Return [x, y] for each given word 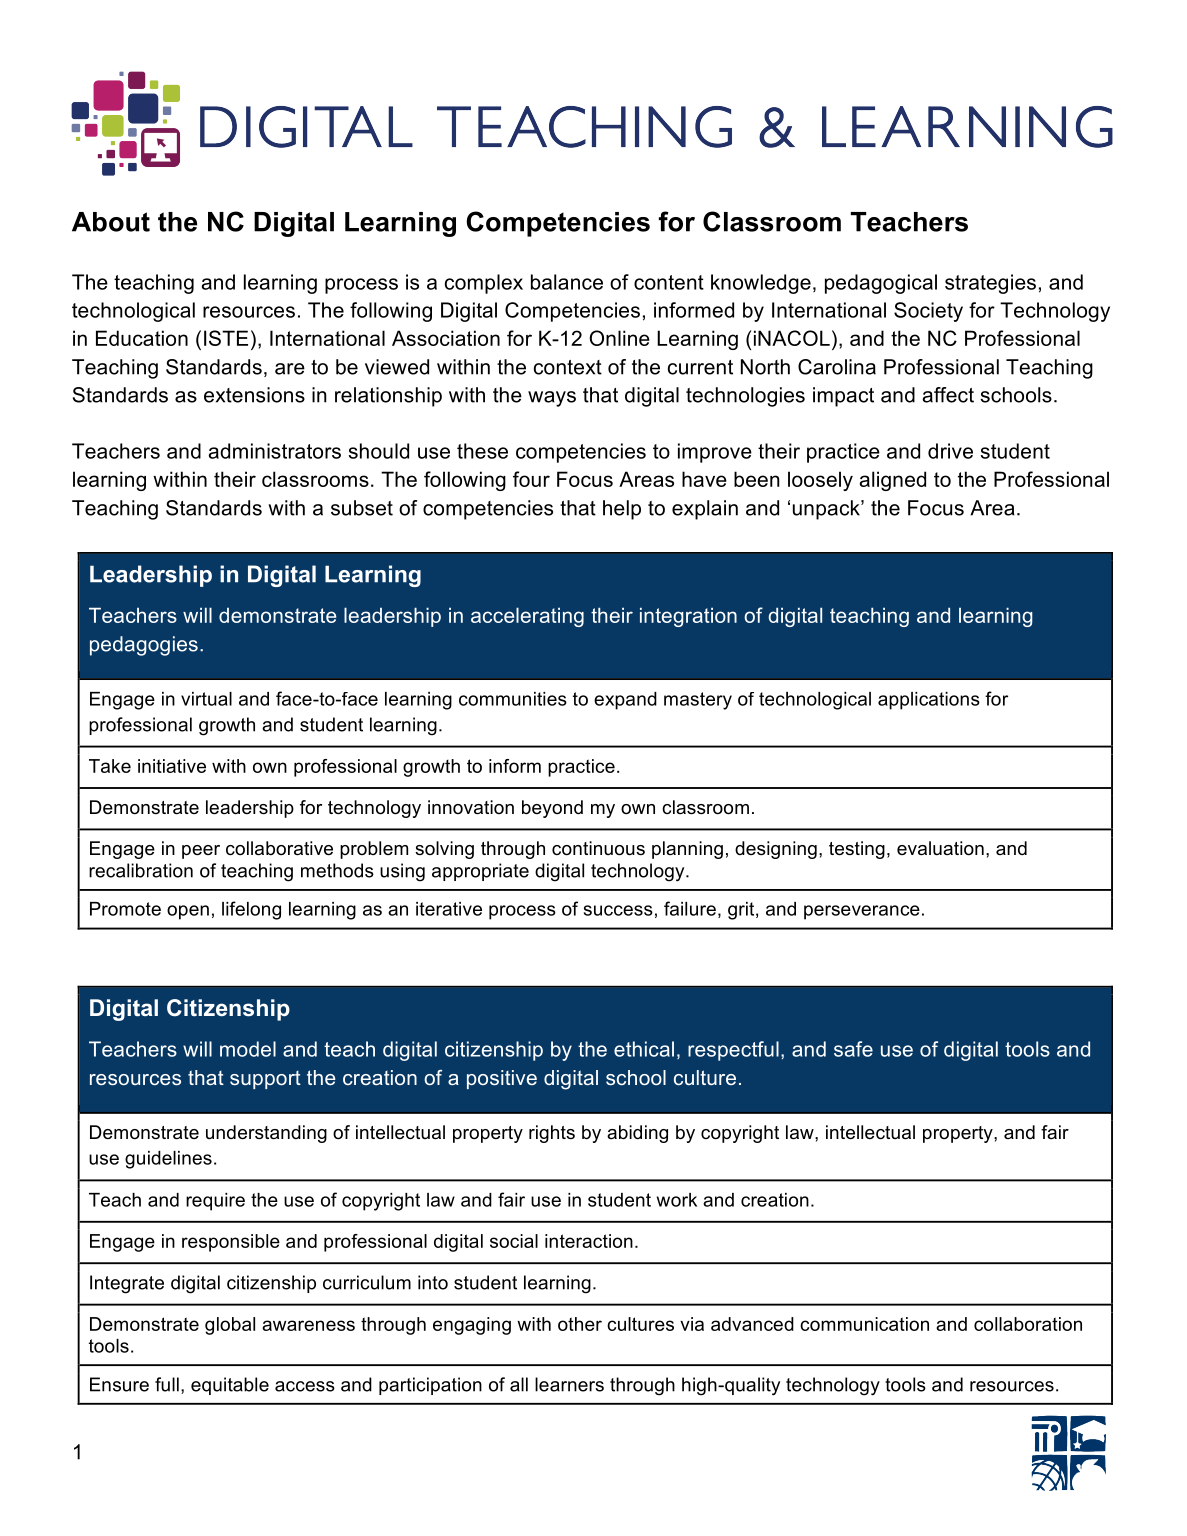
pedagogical [881, 284]
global [230, 1326]
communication [864, 1324]
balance [567, 282]
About [111, 222]
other [580, 1324]
